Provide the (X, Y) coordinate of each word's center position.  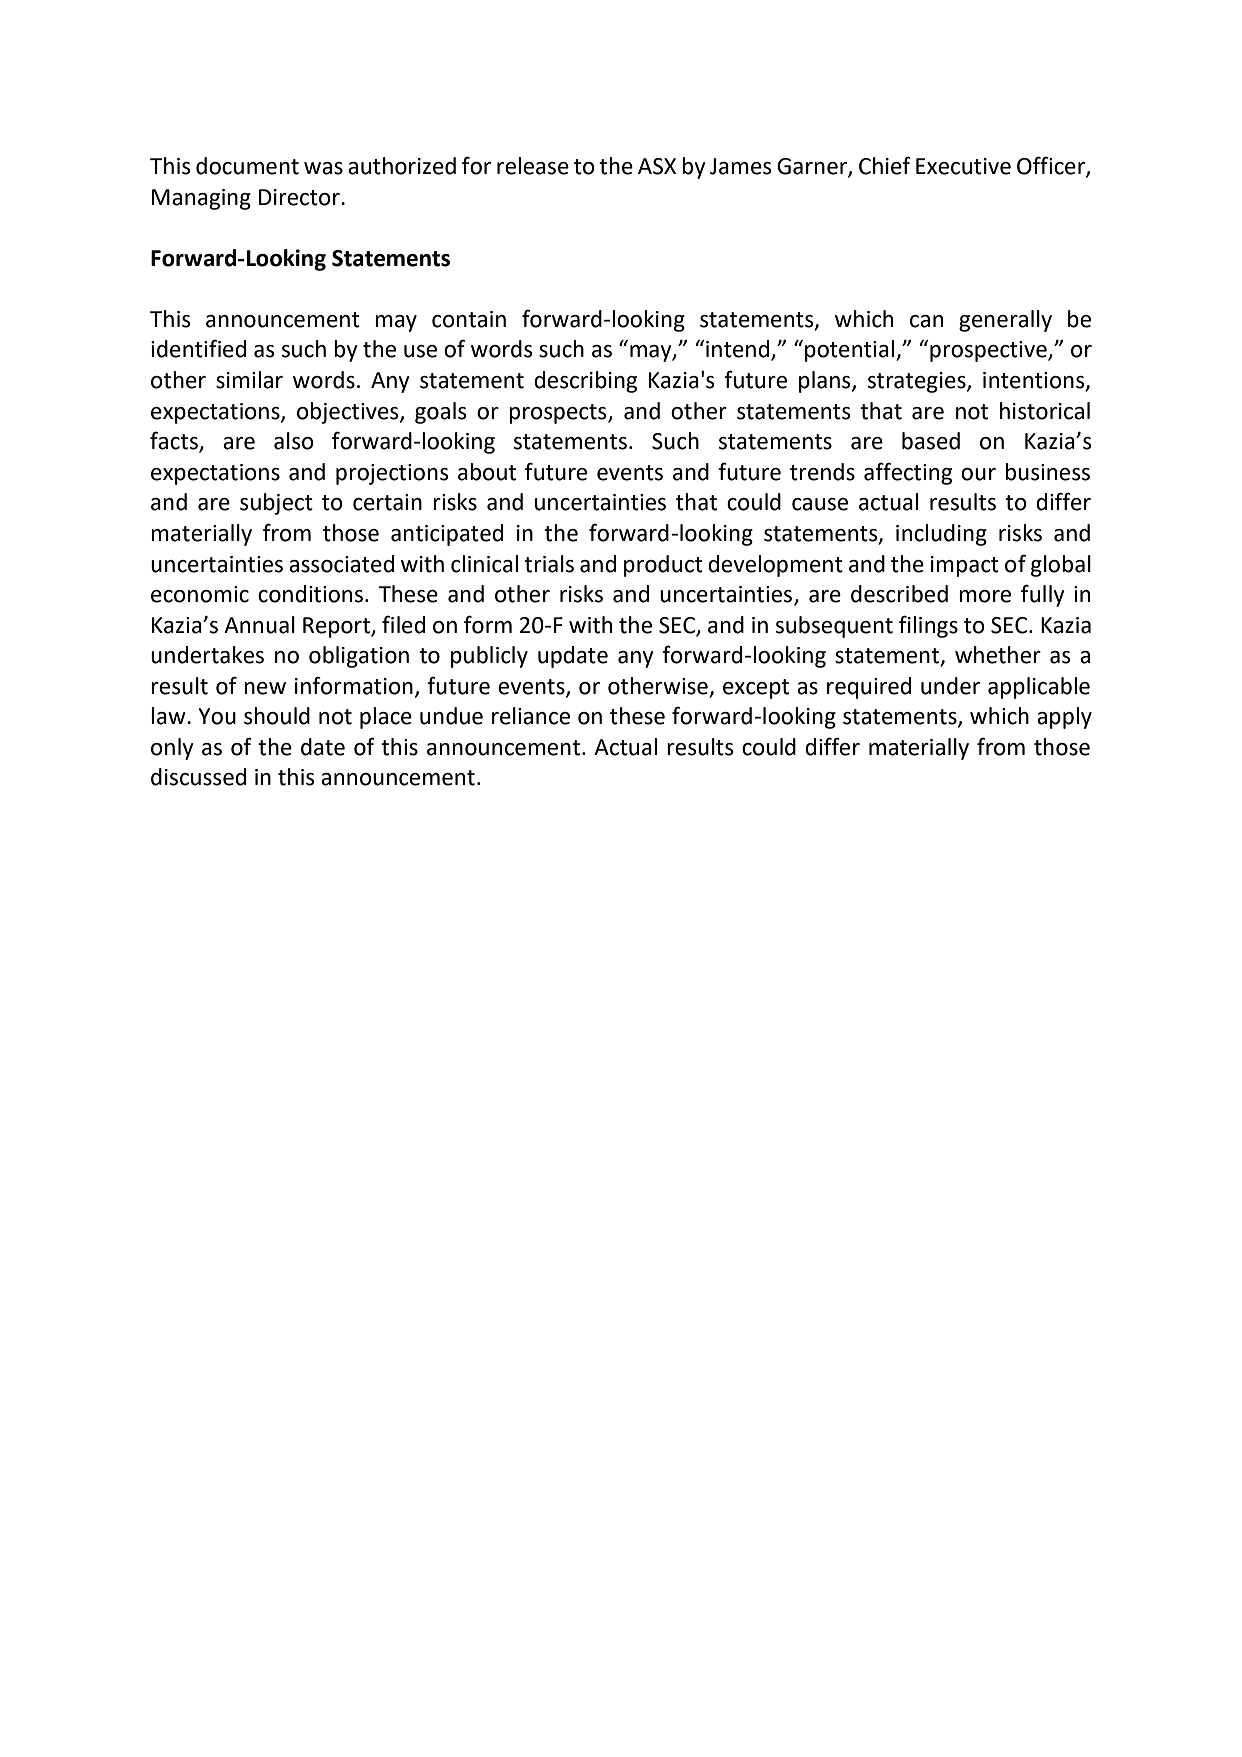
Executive (963, 166)
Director (300, 197)
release (533, 166)
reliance (531, 716)
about (487, 472)
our (978, 474)
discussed (198, 777)
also (294, 441)
